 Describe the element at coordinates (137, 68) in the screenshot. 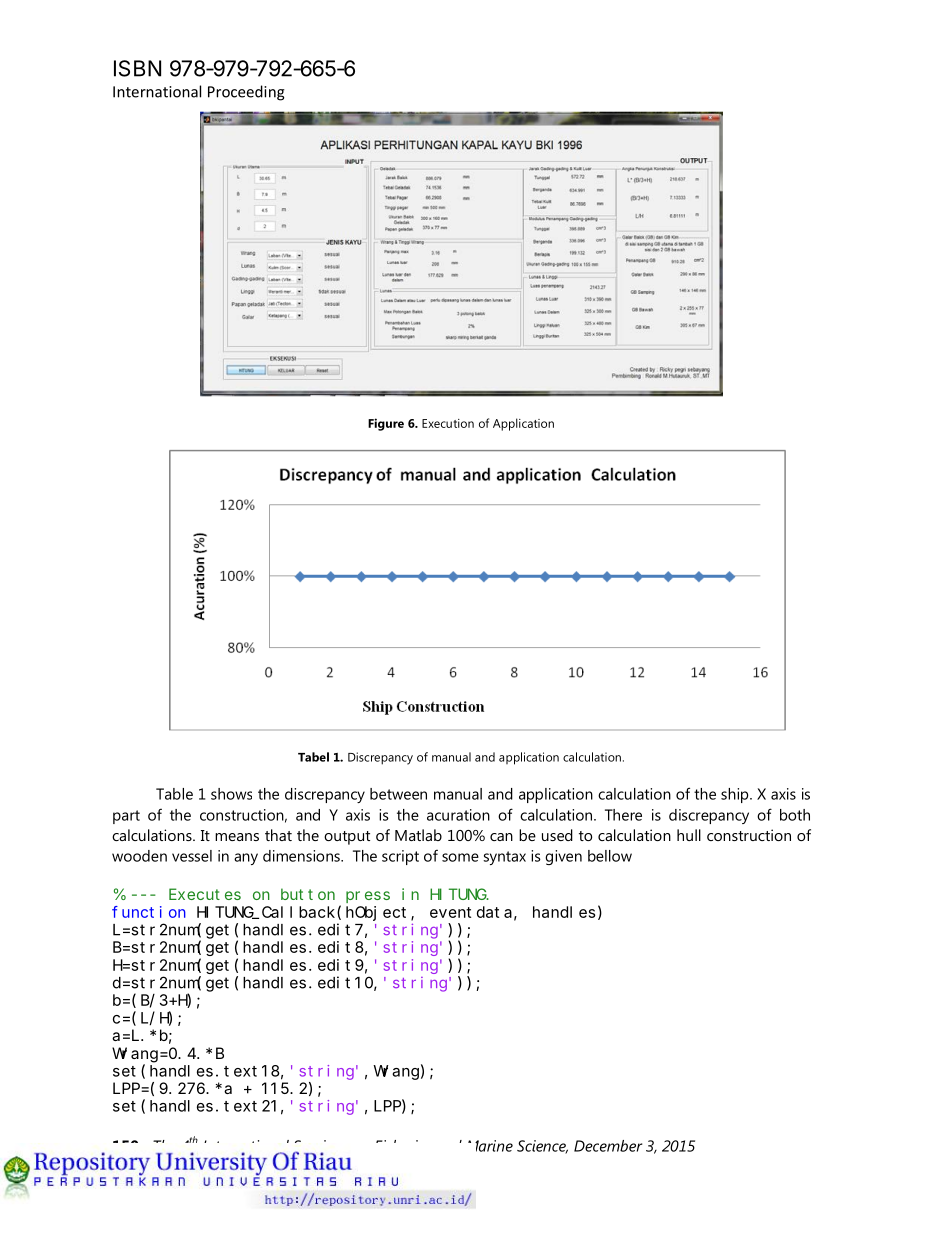

I see `ISBN` at that location.
